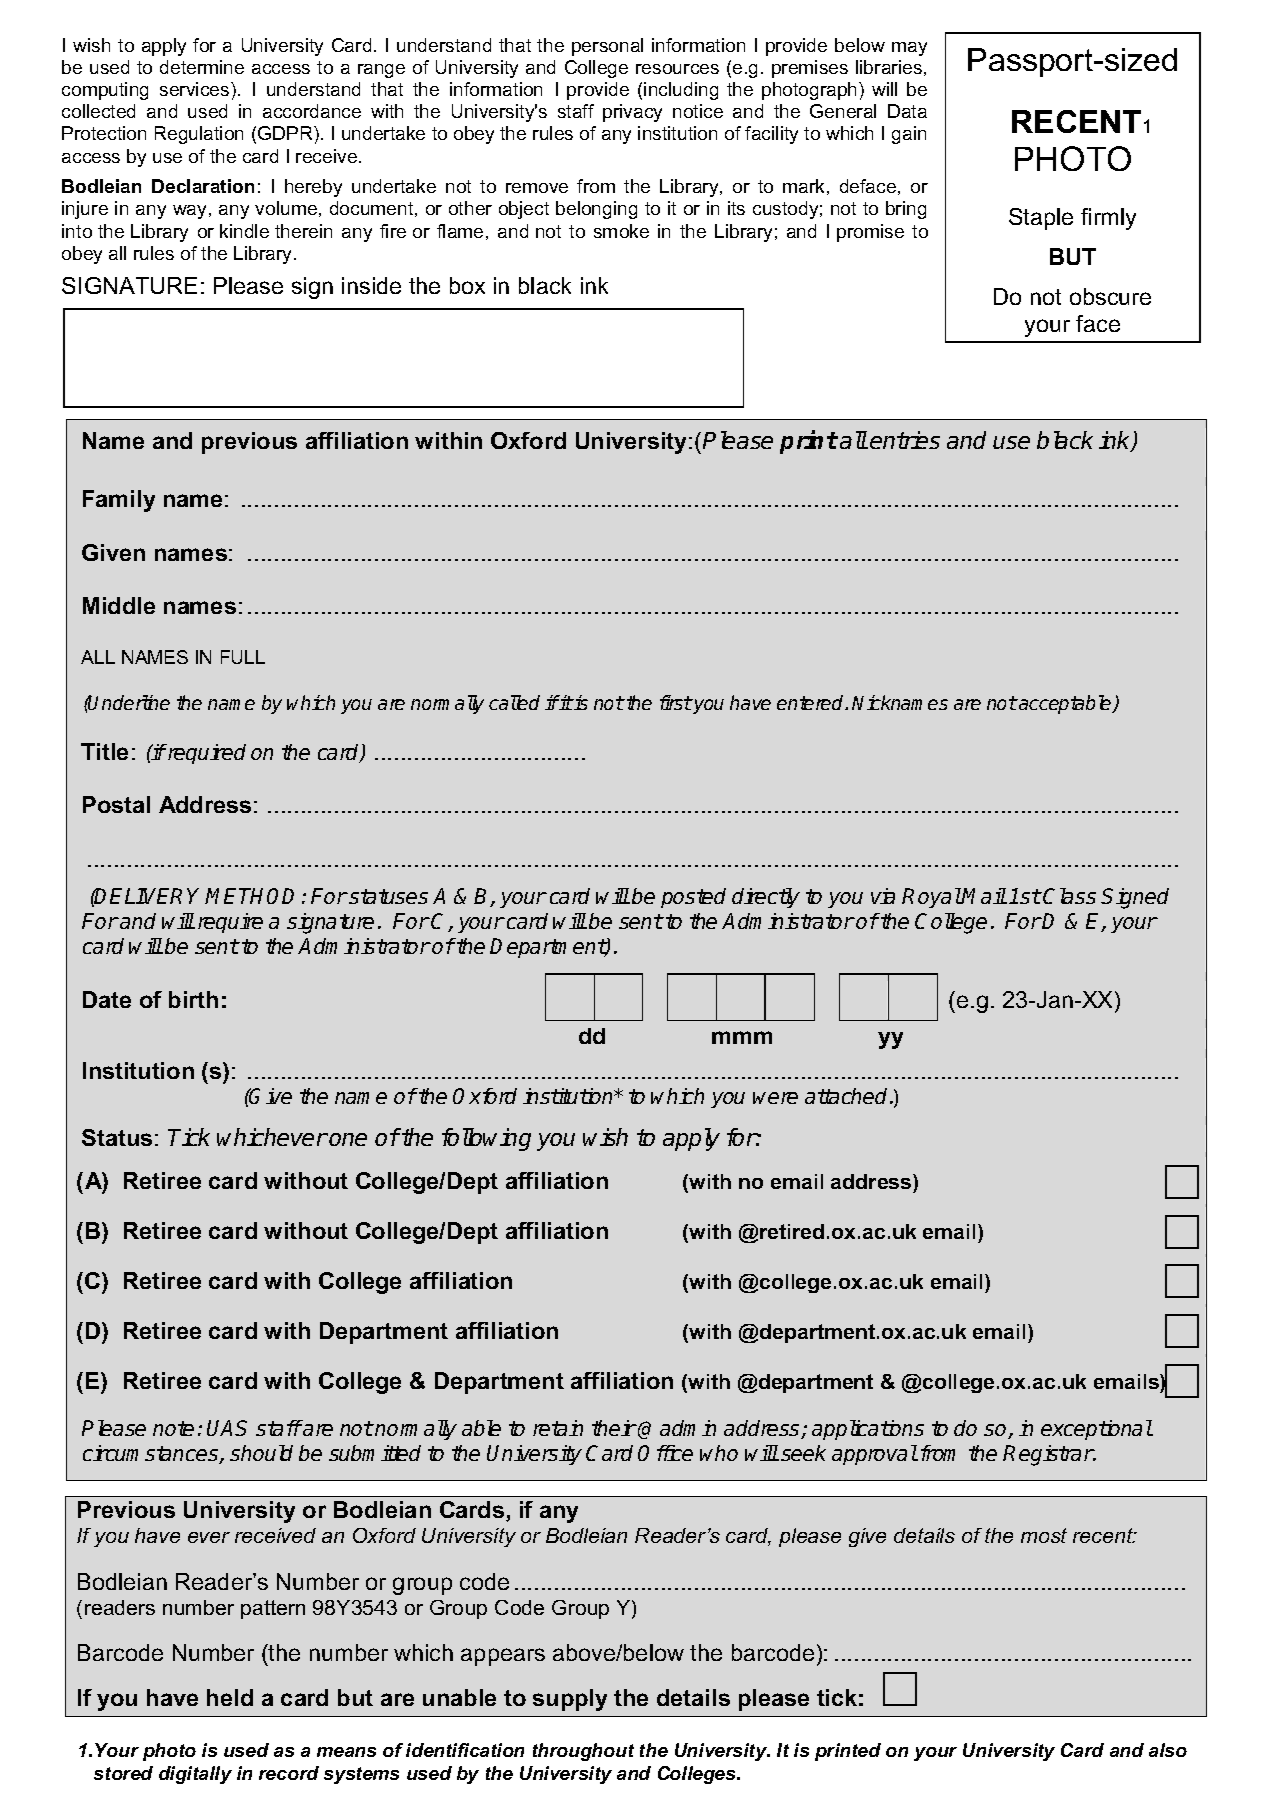 This page has height=1799, width=1272. Describe the element at coordinates (230, 1697) in the page. I see `held` at that location.
